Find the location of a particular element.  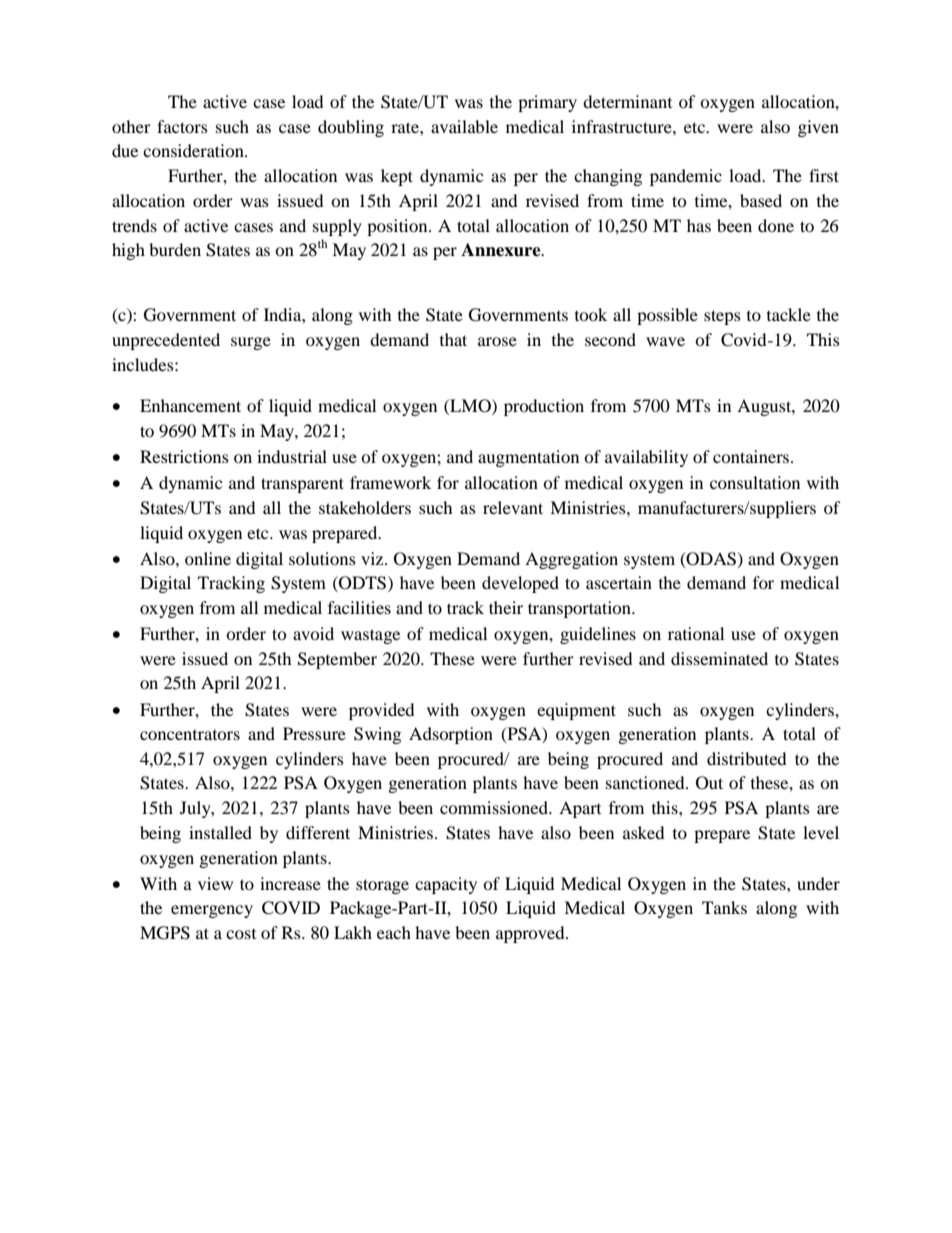

factors is located at coordinates (182, 126).
